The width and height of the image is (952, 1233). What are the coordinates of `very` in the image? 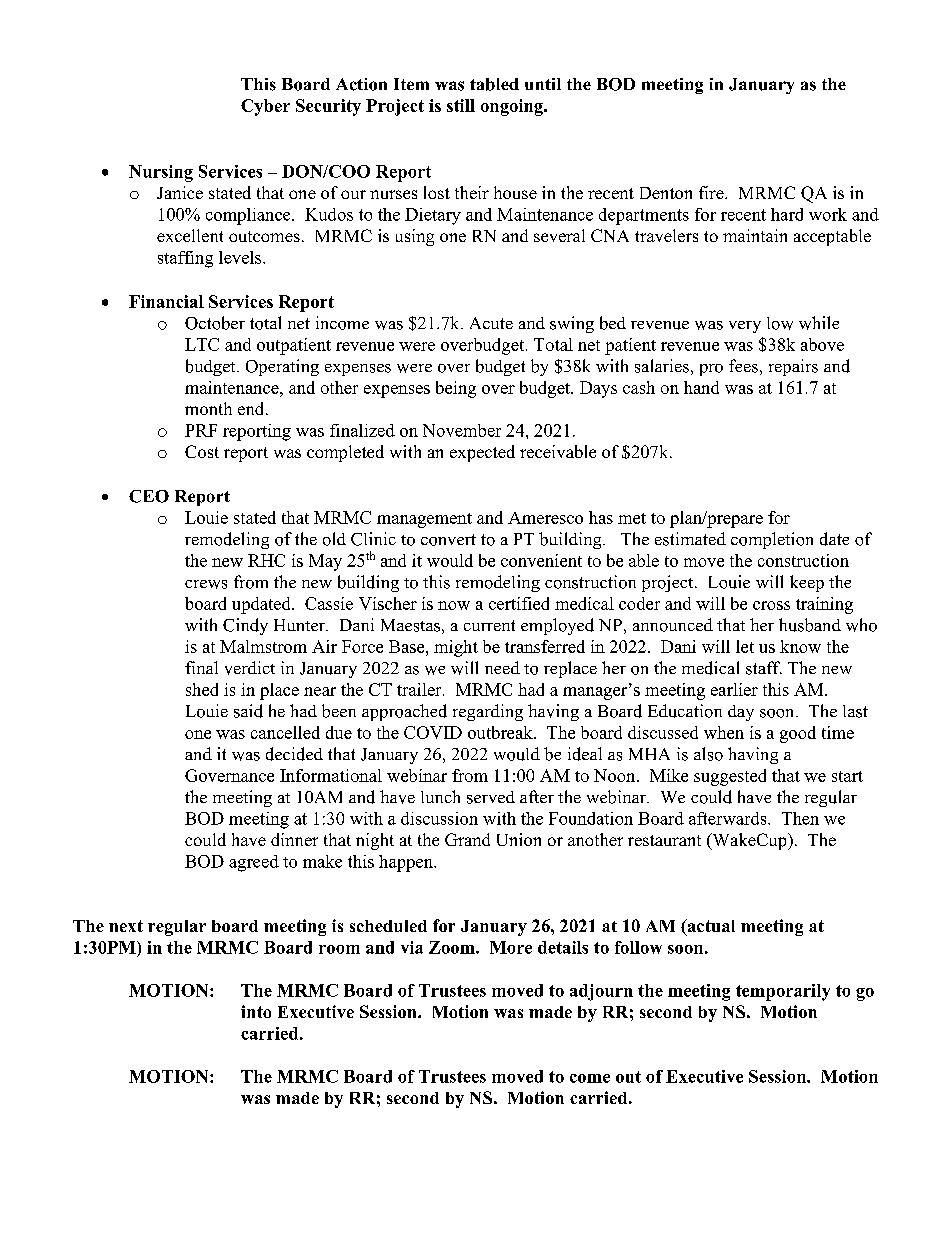 It's located at (745, 327).
